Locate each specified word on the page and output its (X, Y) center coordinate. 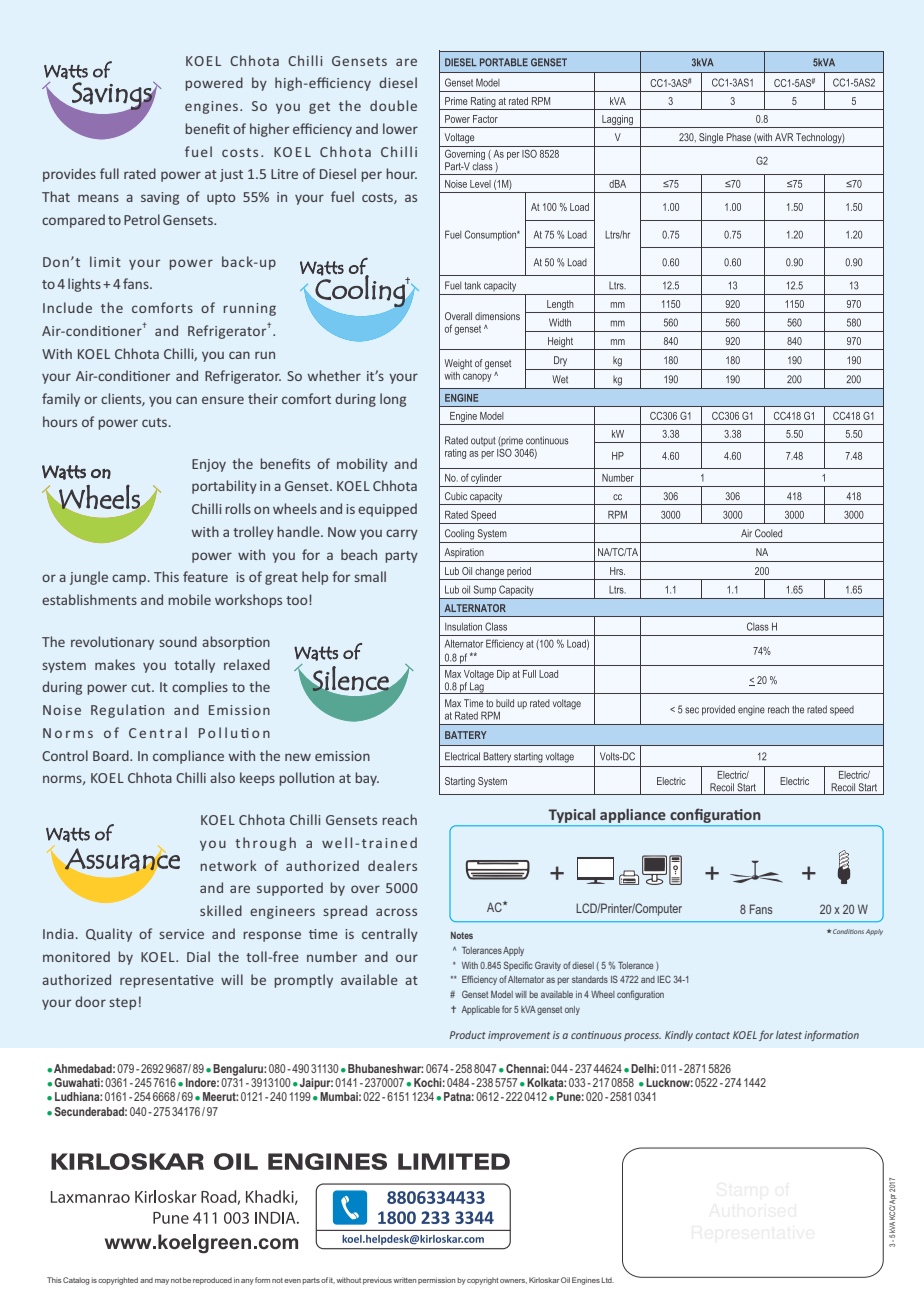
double (393, 105)
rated (140, 173)
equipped (387, 510)
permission (436, 1281)
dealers (392, 865)
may (162, 1282)
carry (402, 534)
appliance (633, 816)
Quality (109, 935)
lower (400, 128)
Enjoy (209, 465)
